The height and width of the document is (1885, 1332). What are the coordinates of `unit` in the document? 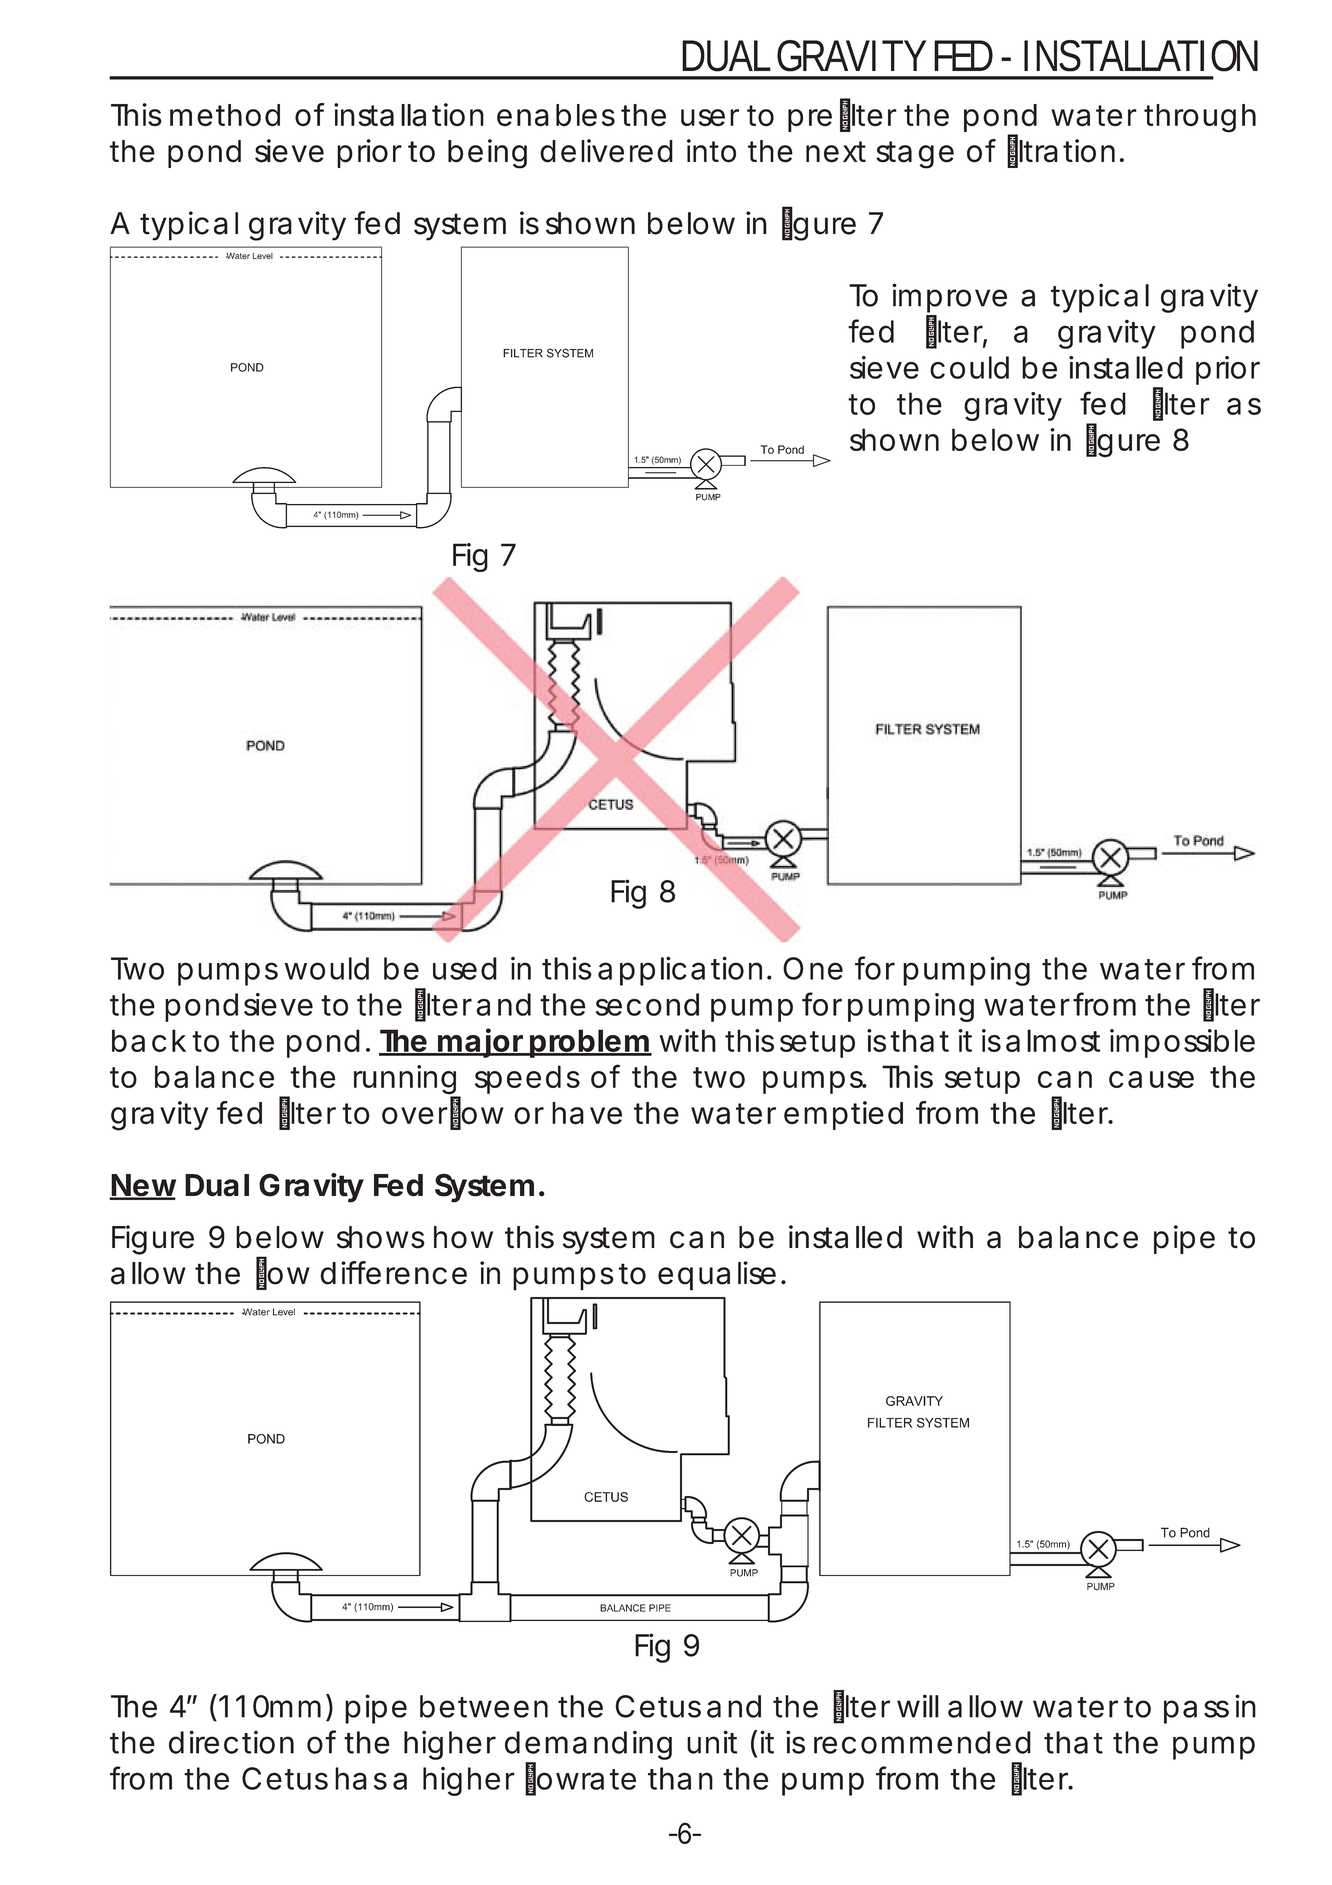 It's located at (712, 1742).
